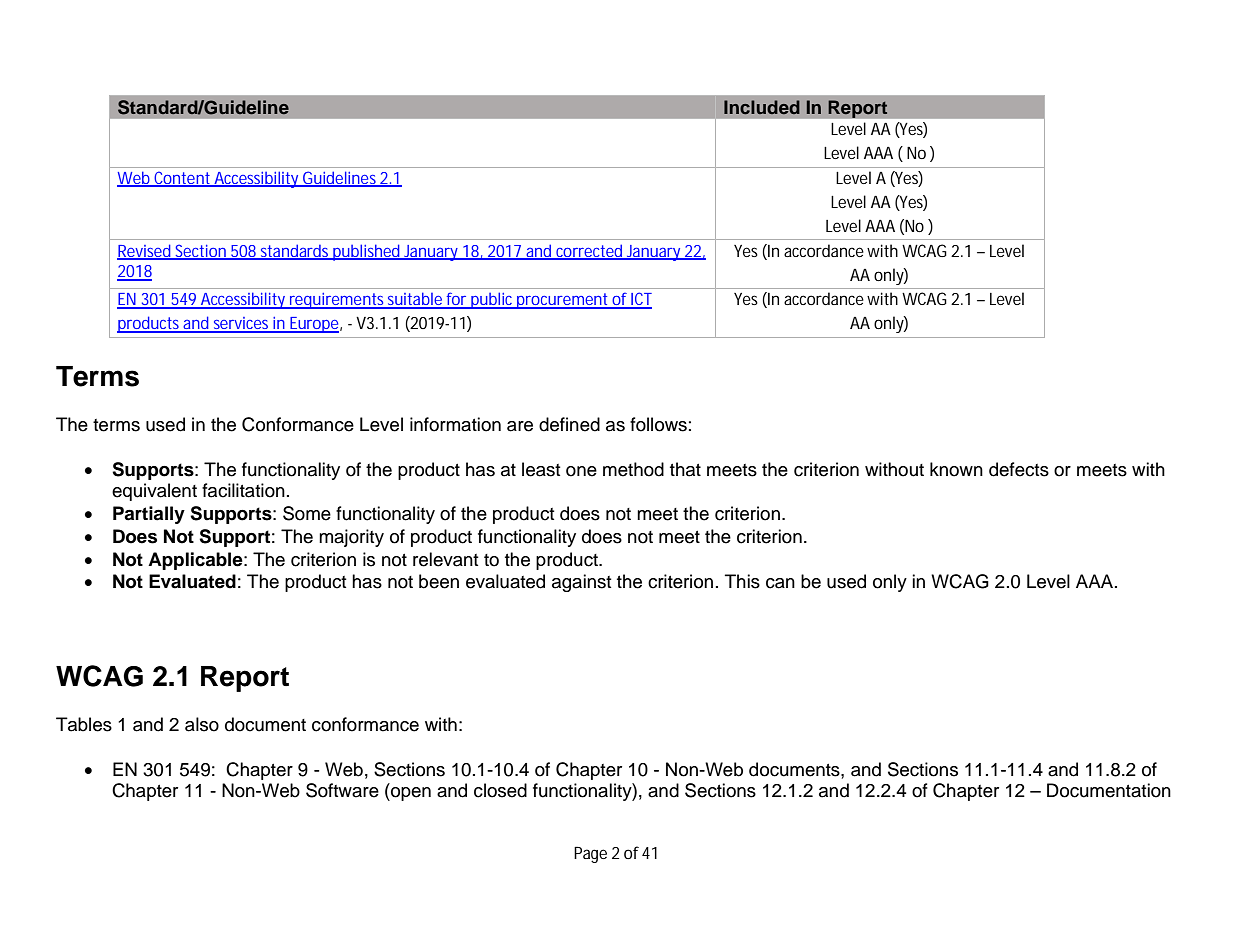  I want to click on open, so click(410, 794).
